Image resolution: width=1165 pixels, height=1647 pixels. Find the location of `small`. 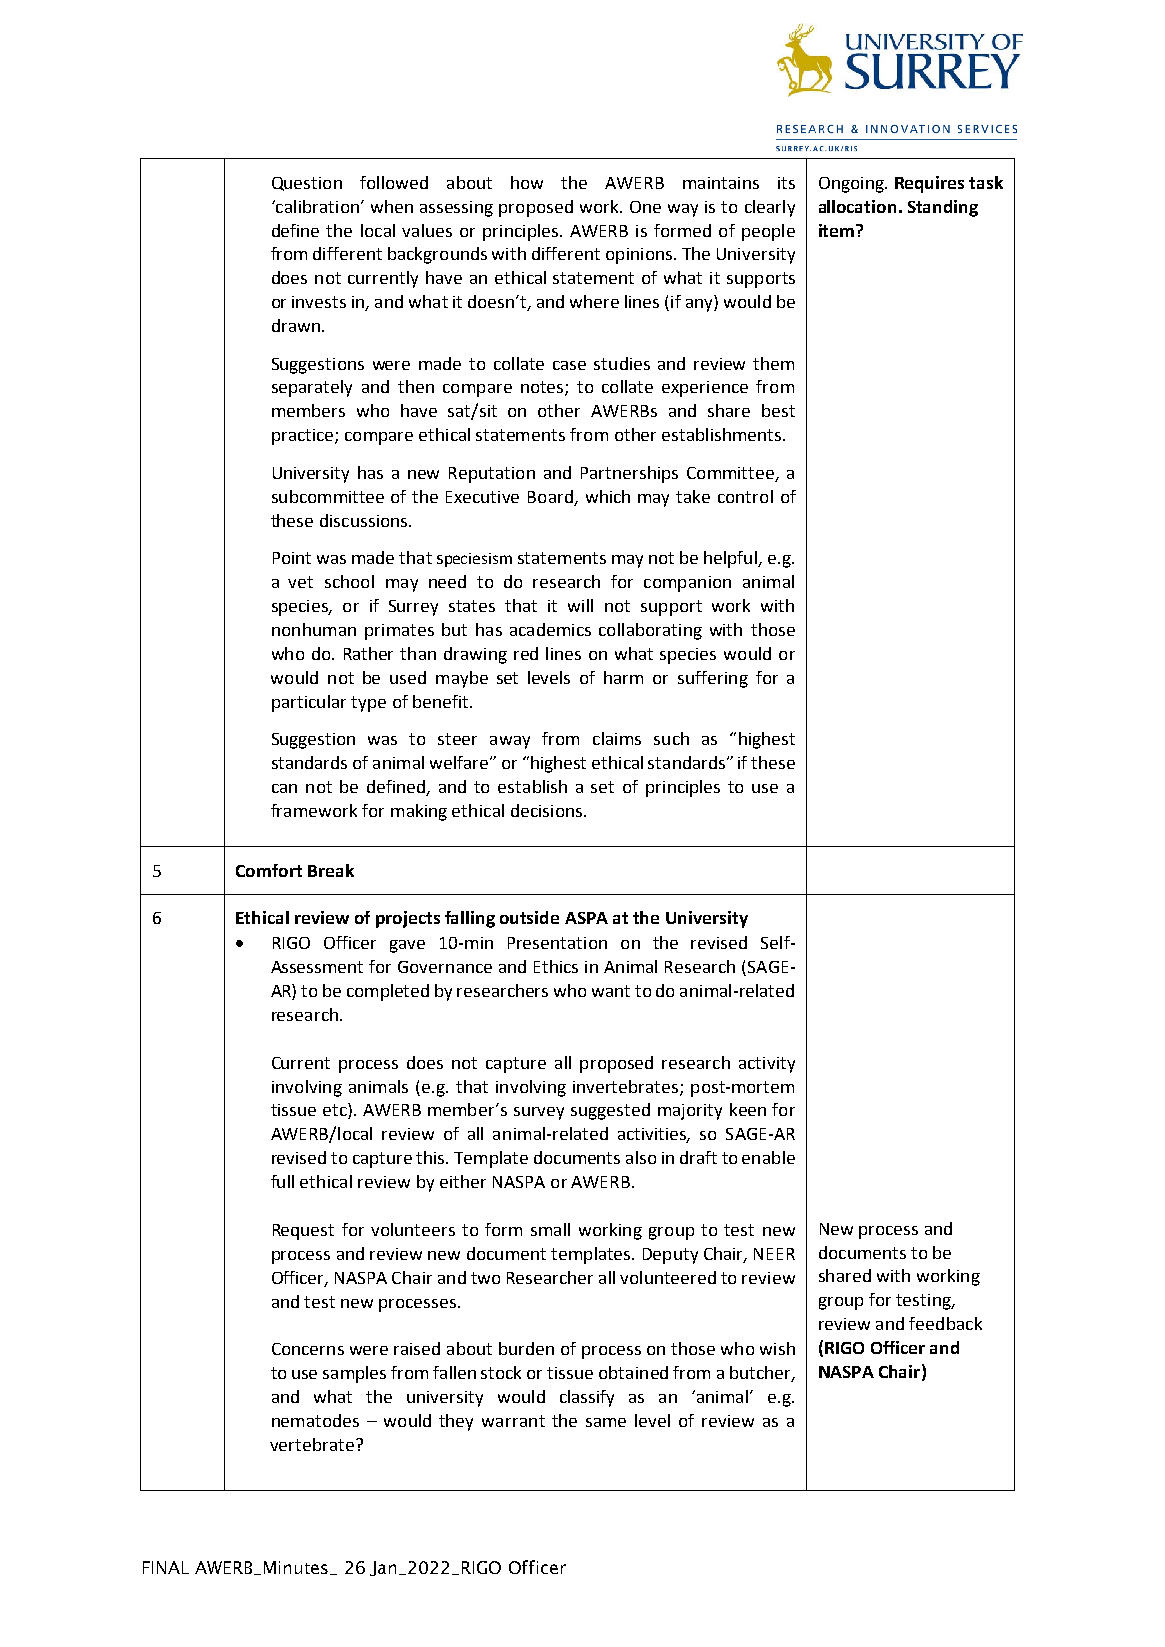

small is located at coordinates (550, 1229).
